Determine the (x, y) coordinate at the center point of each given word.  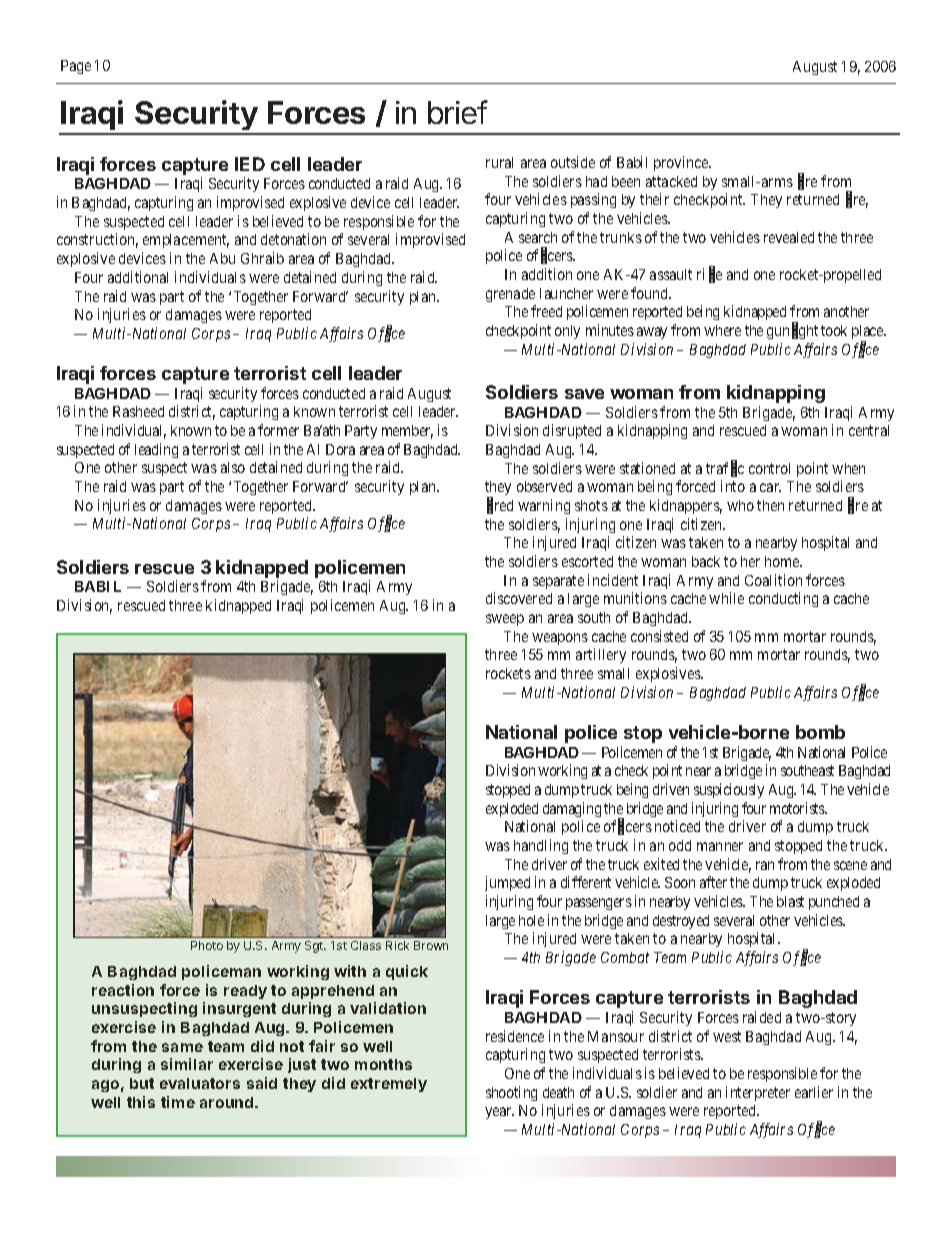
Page (76, 67)
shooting (511, 1093)
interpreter (758, 1093)
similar (187, 1064)
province (682, 163)
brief (458, 112)
